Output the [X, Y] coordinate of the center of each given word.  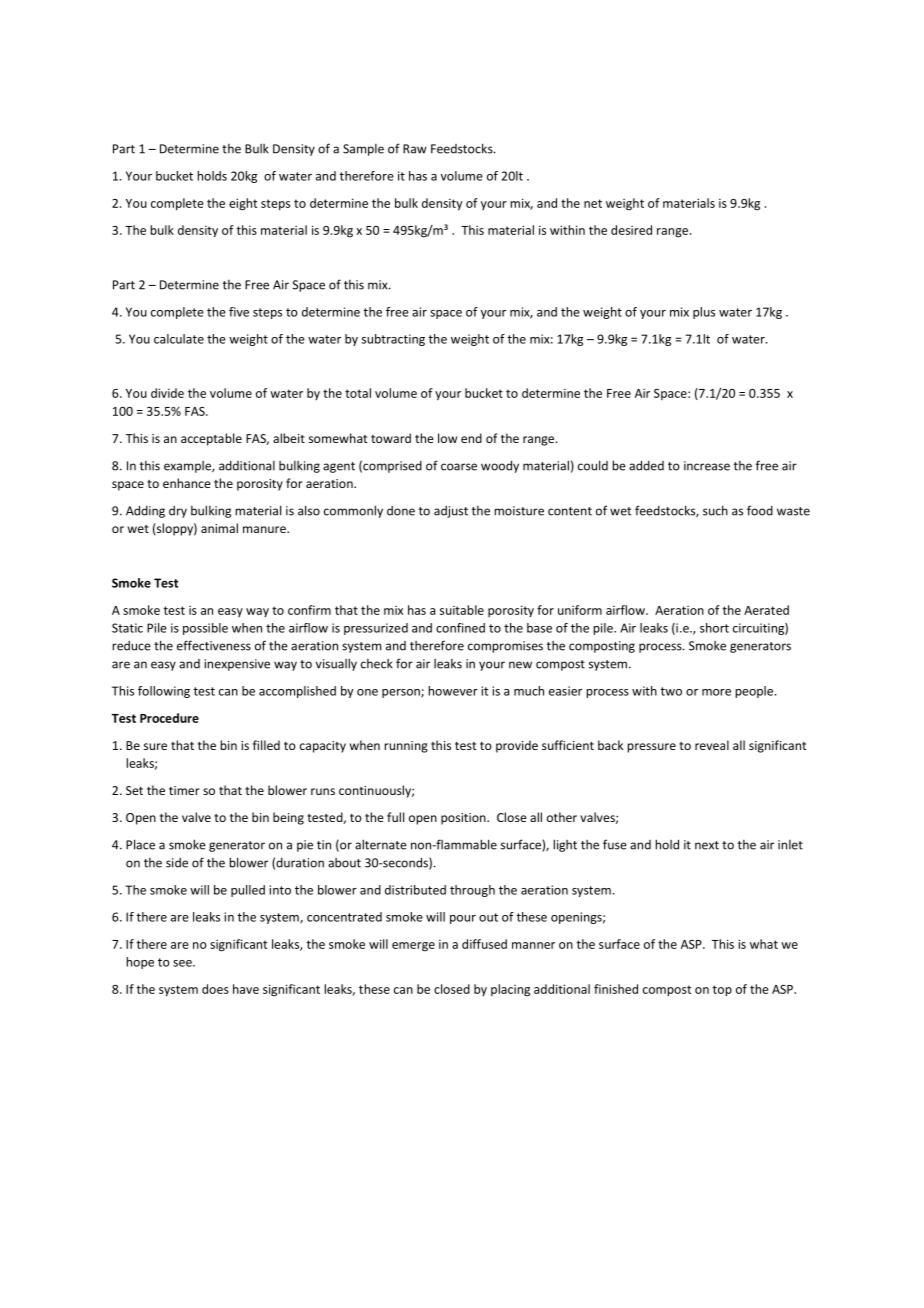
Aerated [766, 610]
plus [704, 313]
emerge [413, 947]
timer [184, 790]
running [406, 747]
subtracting [393, 340]
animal [219, 528]
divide [167, 393]
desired [631, 230]
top [722, 991]
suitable [462, 610]
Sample [363, 150]
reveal [712, 745]
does [215, 989]
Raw [415, 149]
